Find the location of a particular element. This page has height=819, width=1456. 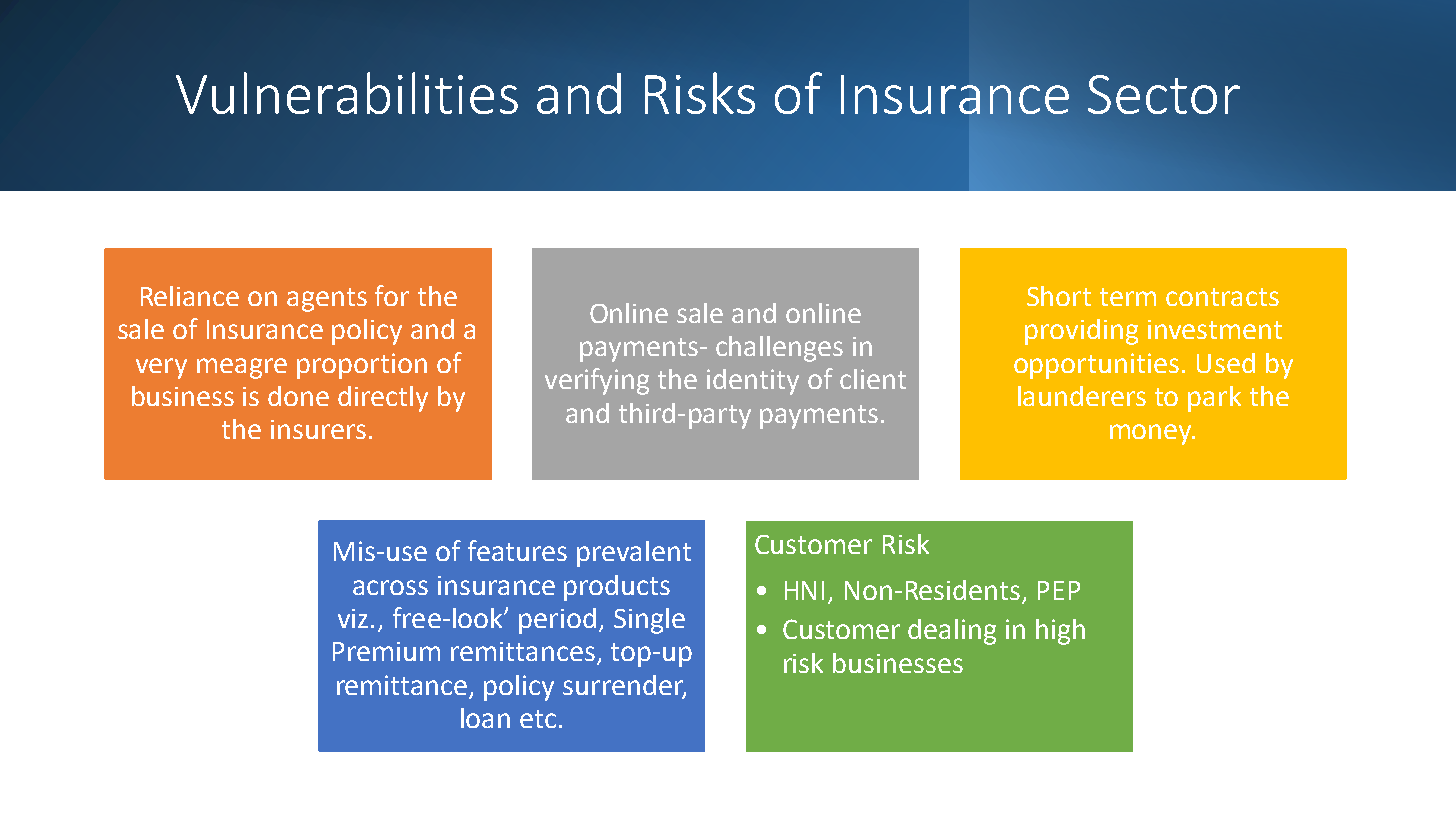

launderers is located at coordinates (1082, 396).
